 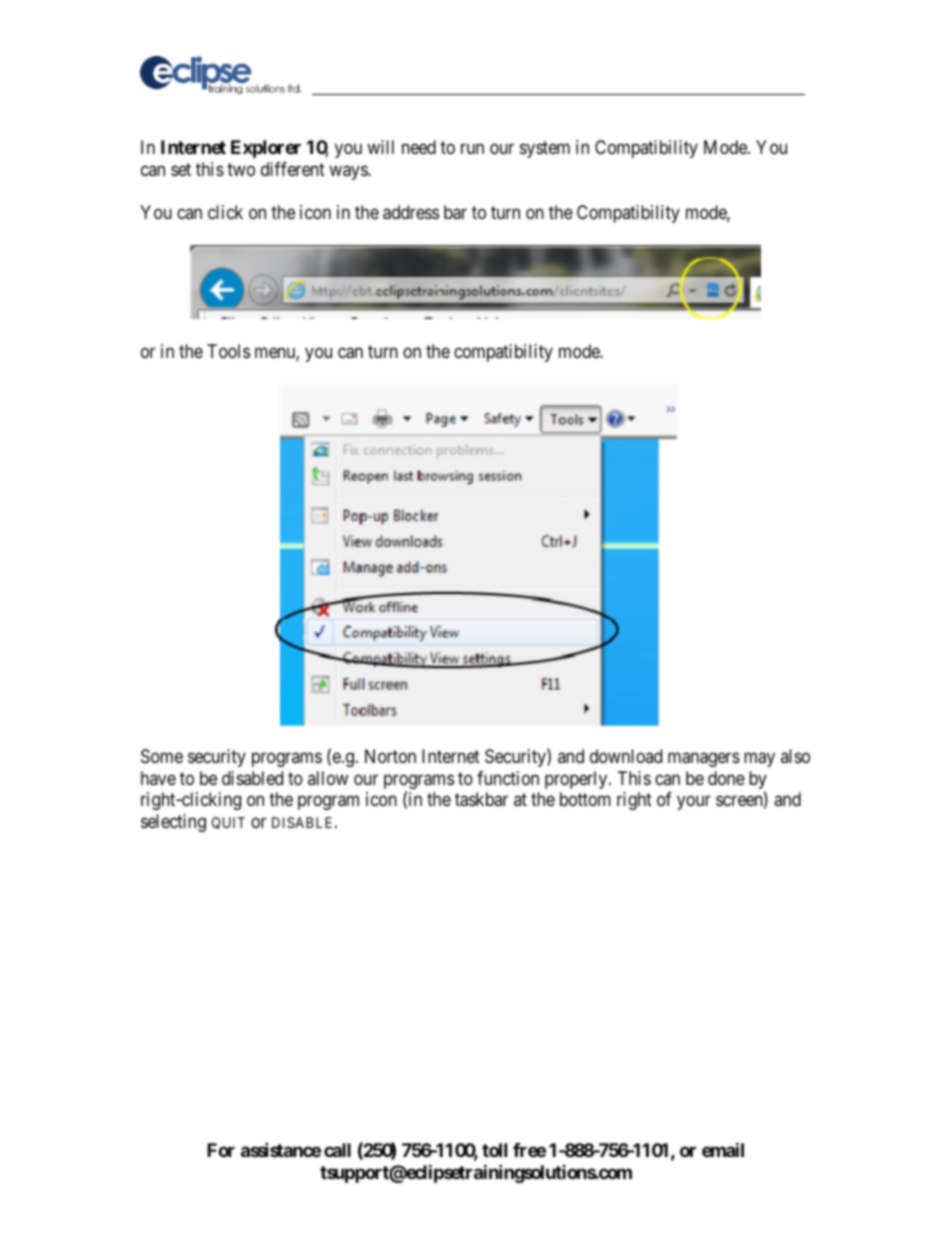 I want to click on your, so click(x=694, y=803).
